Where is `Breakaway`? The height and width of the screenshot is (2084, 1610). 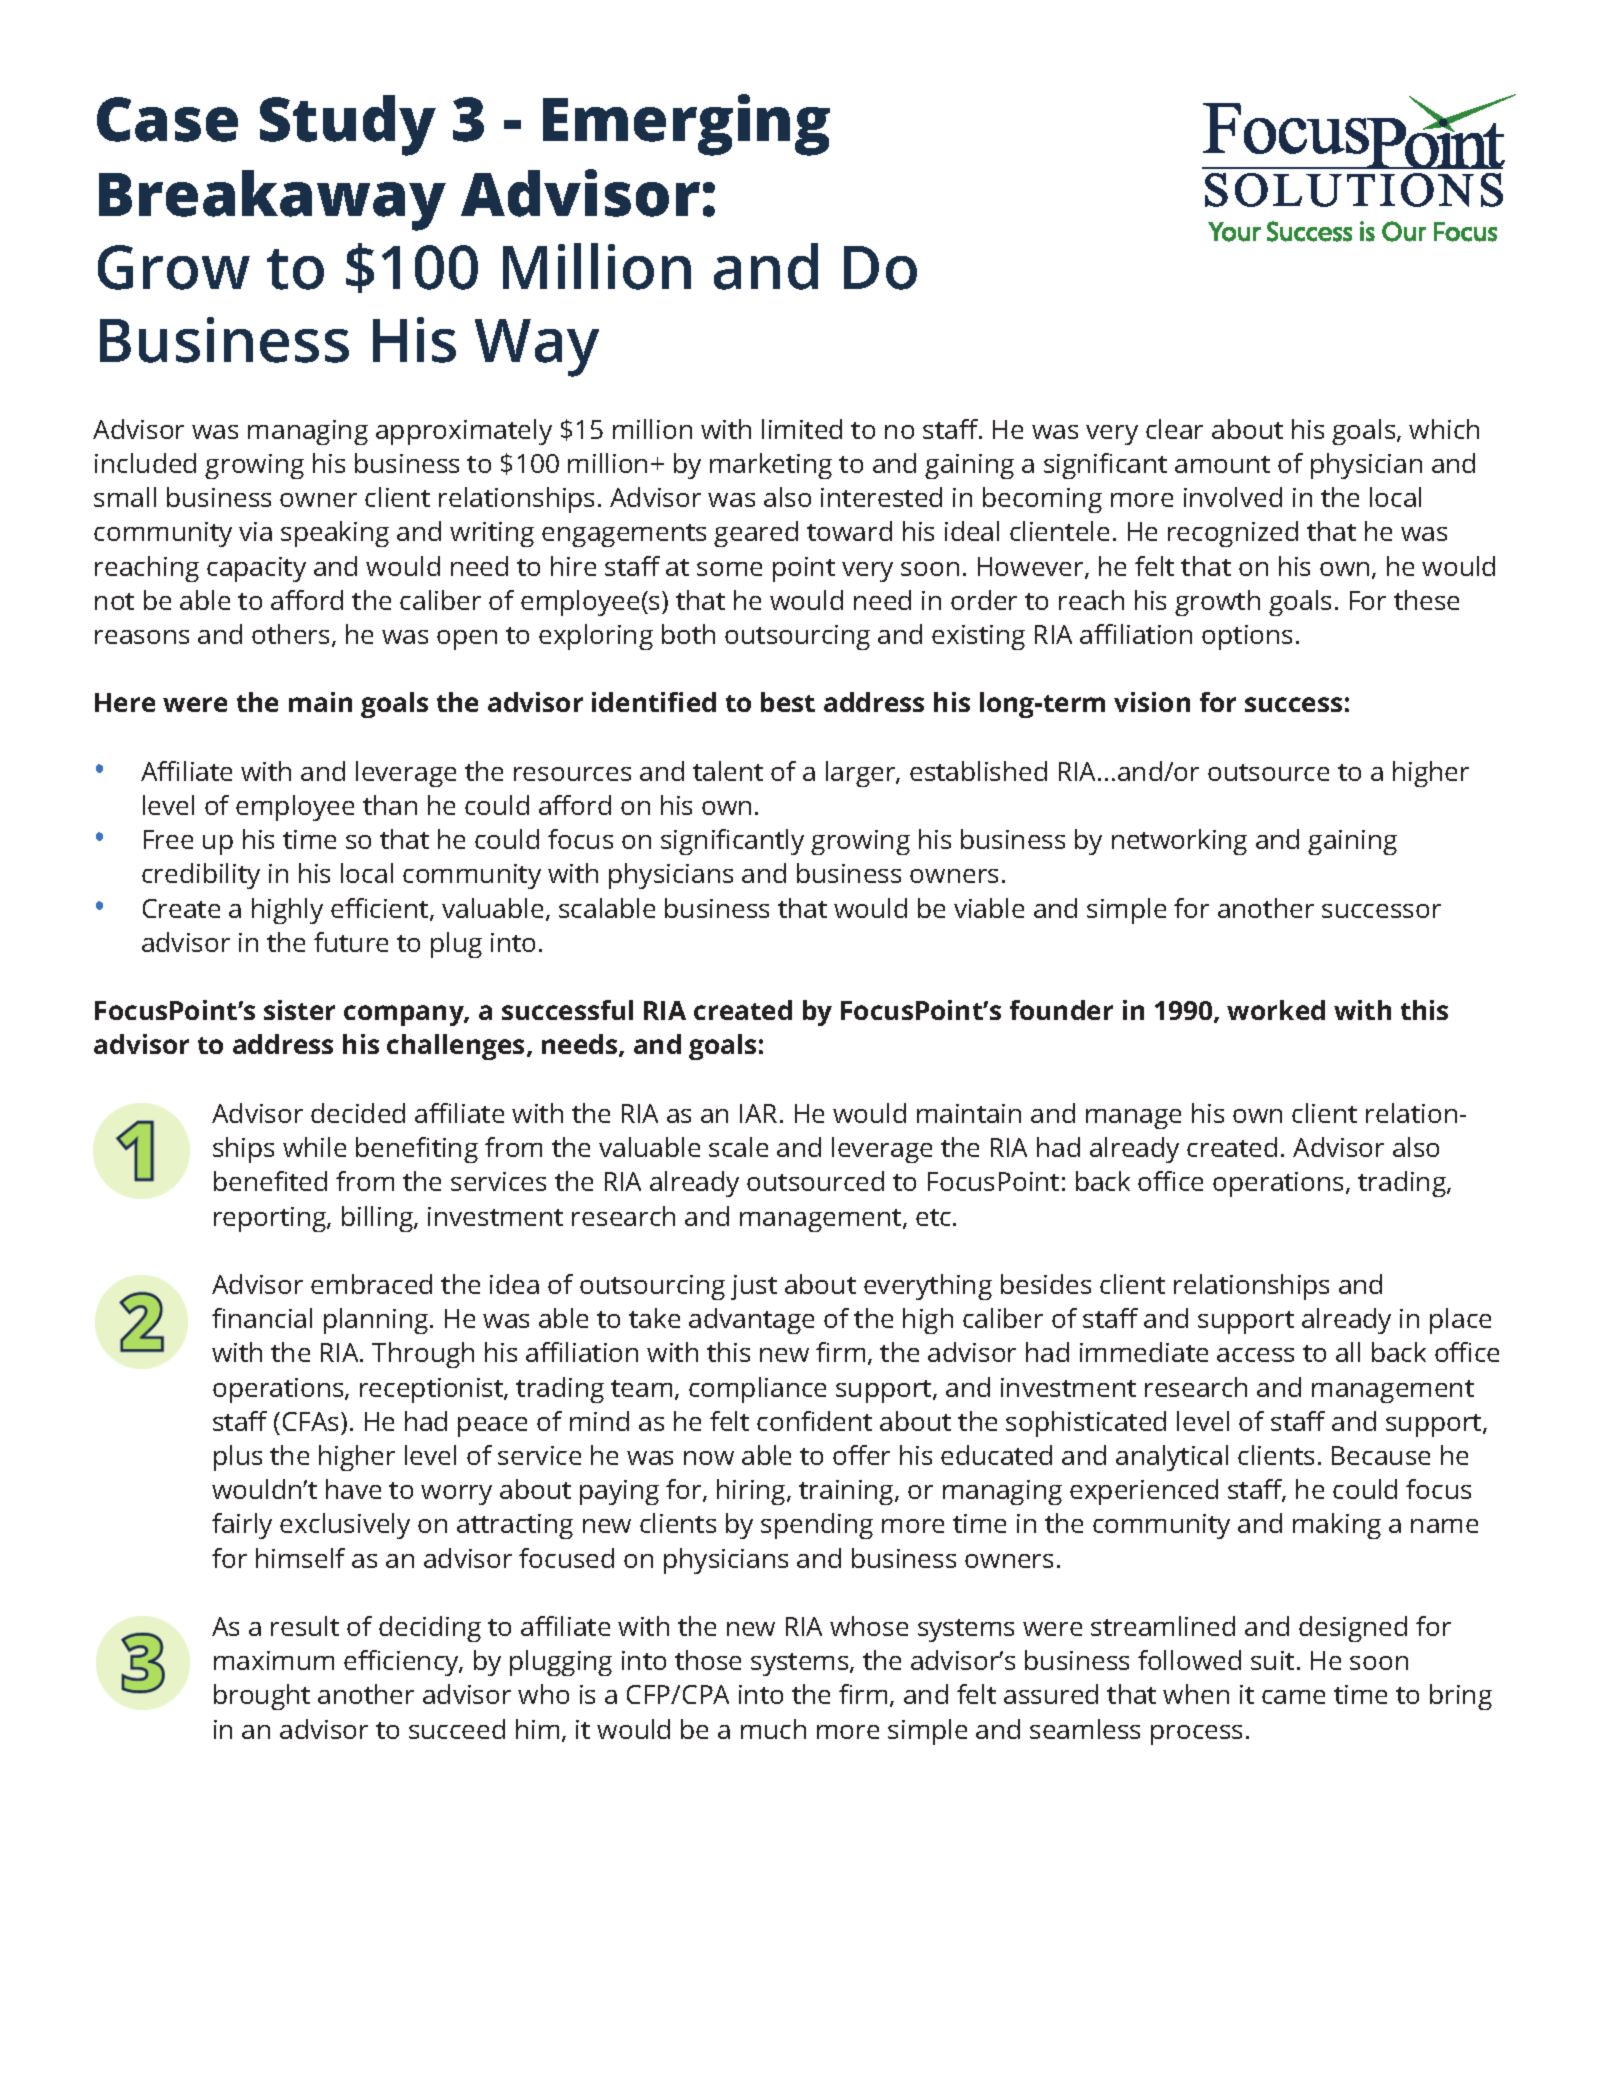
Breakaway is located at coordinates (272, 200).
